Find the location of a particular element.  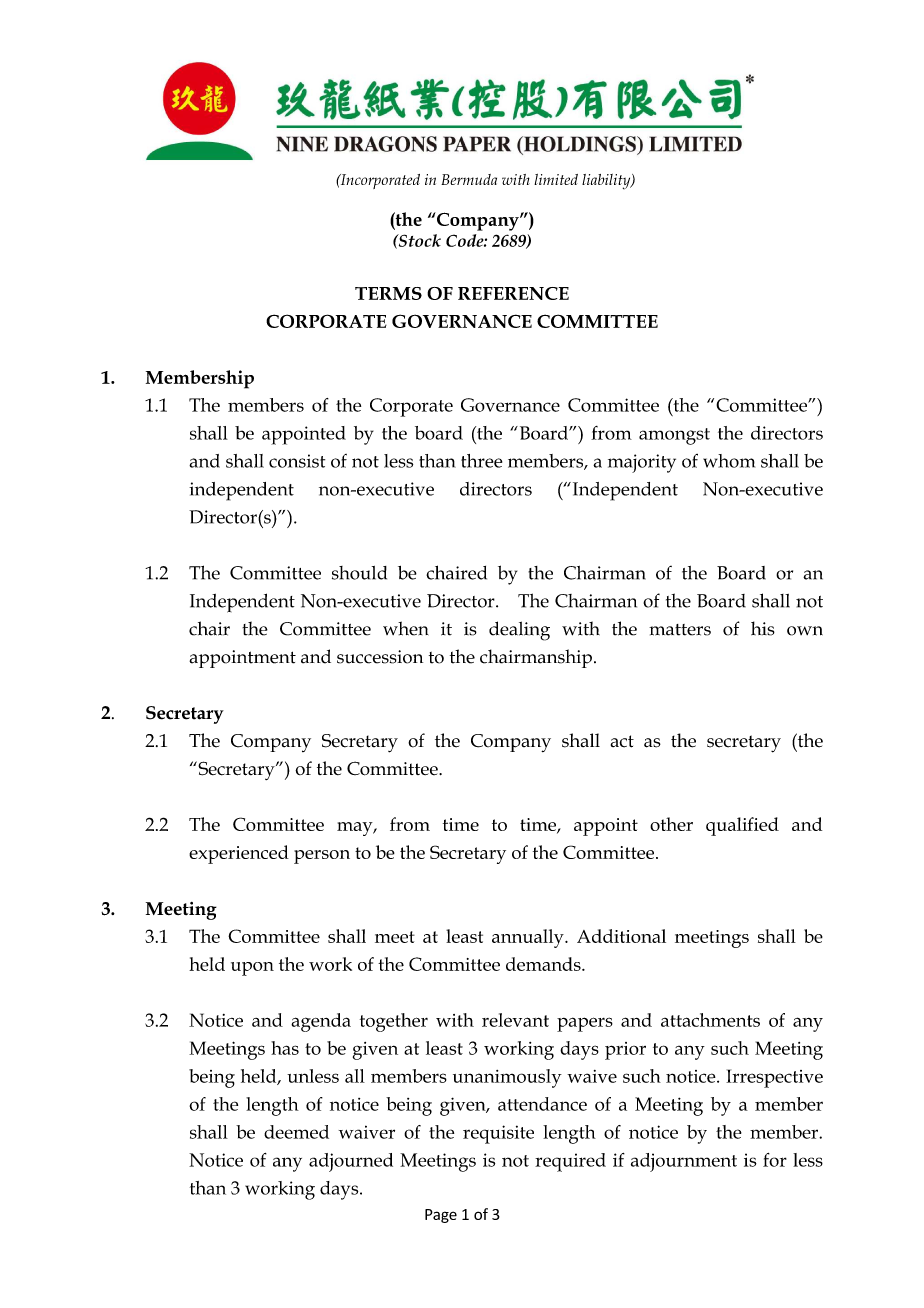

limited is located at coordinates (556, 179).
